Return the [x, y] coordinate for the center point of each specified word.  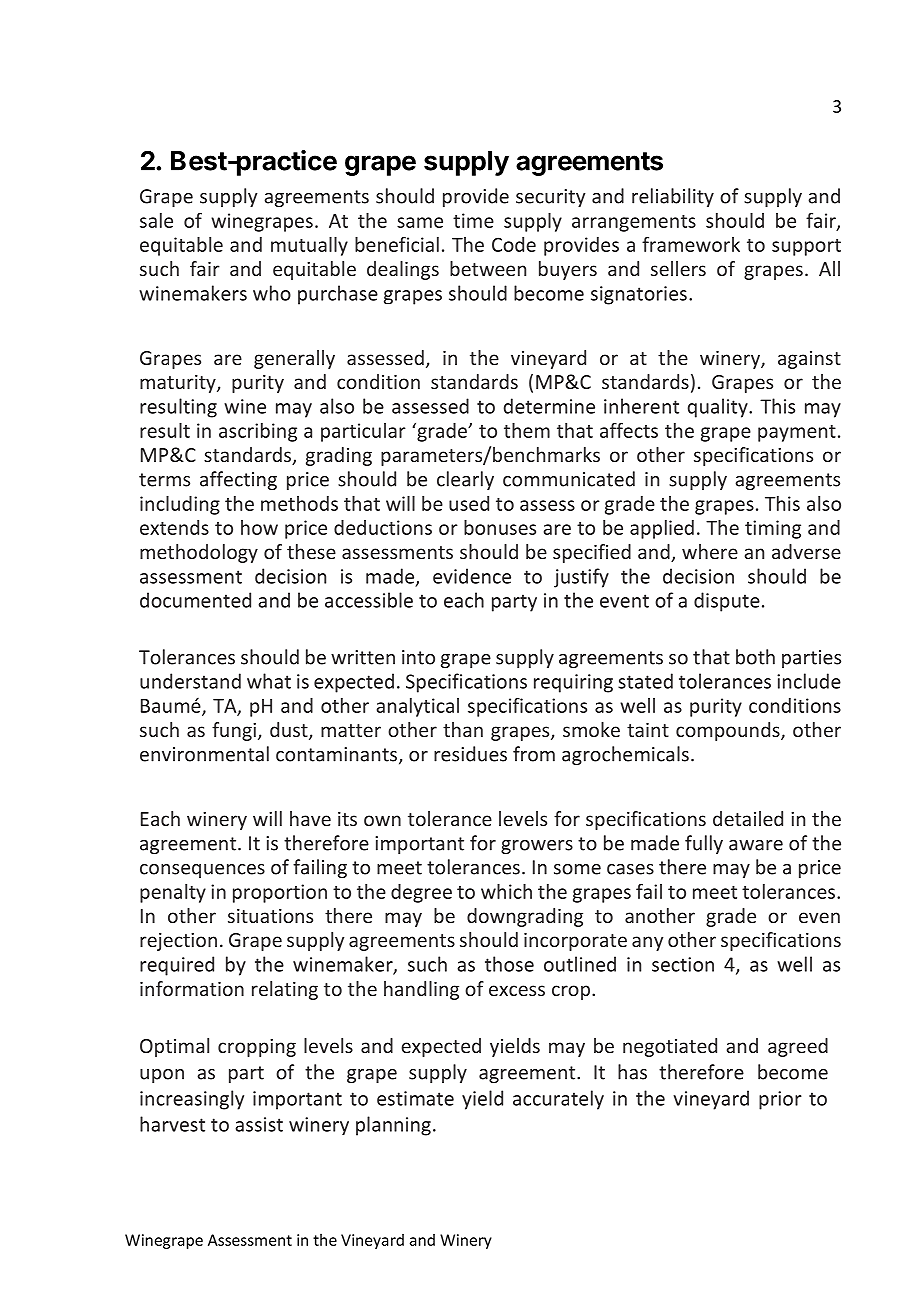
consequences [202, 871]
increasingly [192, 1100]
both [755, 657]
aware [756, 845]
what [269, 681]
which [506, 891]
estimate [415, 1098]
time [473, 220]
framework [691, 244]
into [418, 657]
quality [719, 408]
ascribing [258, 432]
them [527, 430]
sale [156, 220]
